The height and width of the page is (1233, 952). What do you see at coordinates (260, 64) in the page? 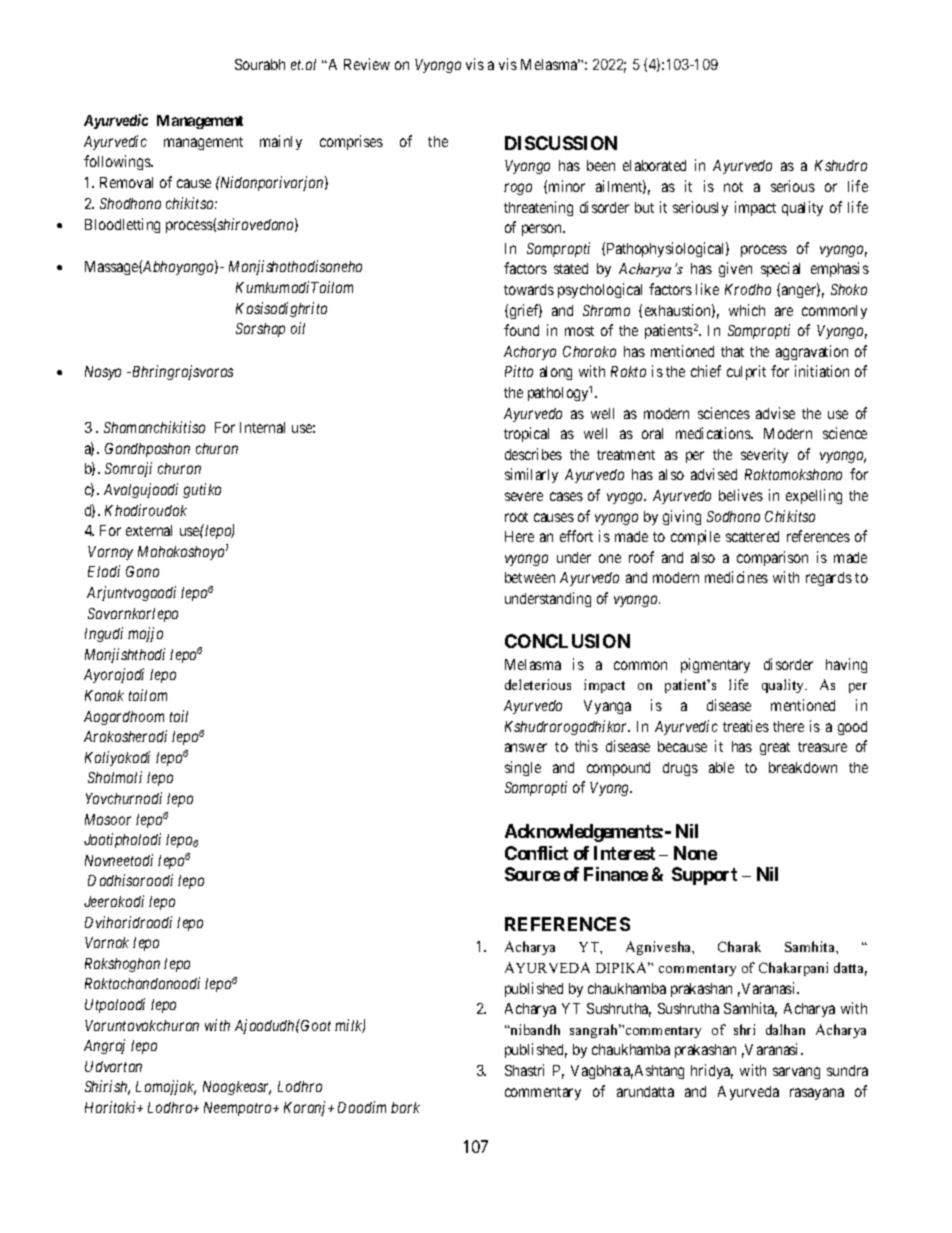
I see `Sourabh` at bounding box center [260, 64].
